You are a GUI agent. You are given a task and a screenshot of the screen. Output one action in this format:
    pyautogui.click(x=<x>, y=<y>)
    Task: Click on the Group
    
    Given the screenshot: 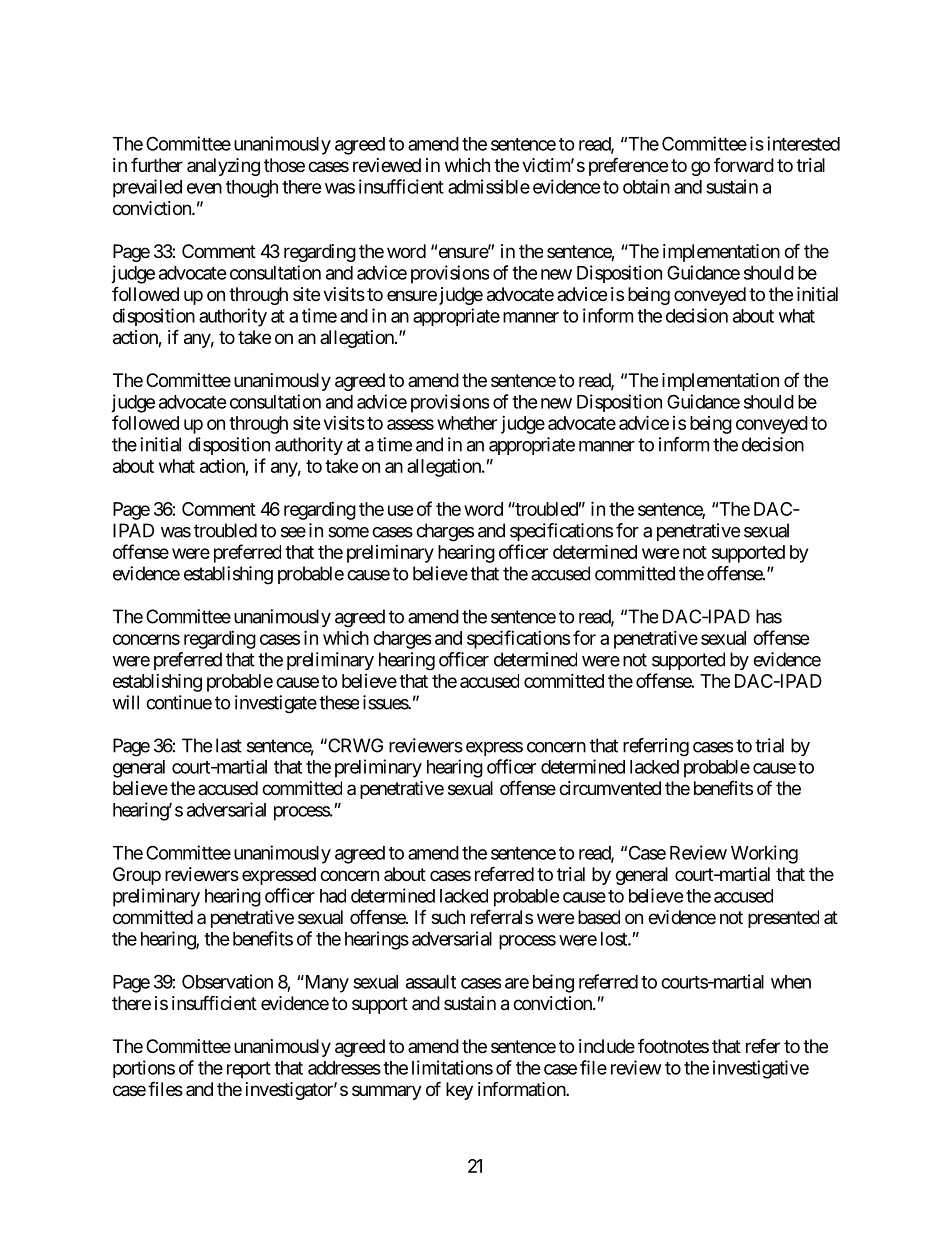 What is the action you would take?
    pyautogui.click(x=137, y=876)
